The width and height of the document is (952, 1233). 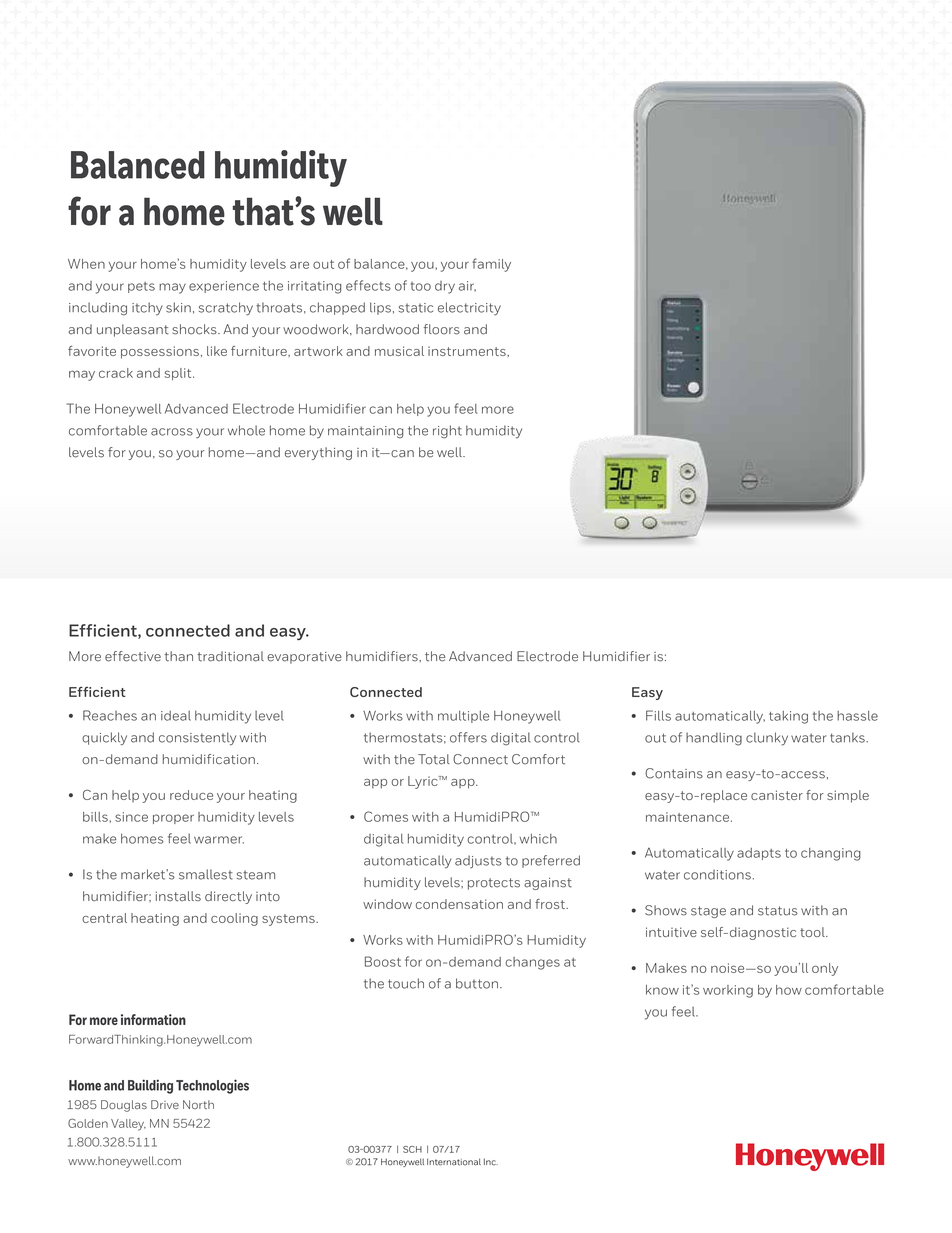 What do you see at coordinates (445, 287) in the document?
I see `dry` at bounding box center [445, 287].
